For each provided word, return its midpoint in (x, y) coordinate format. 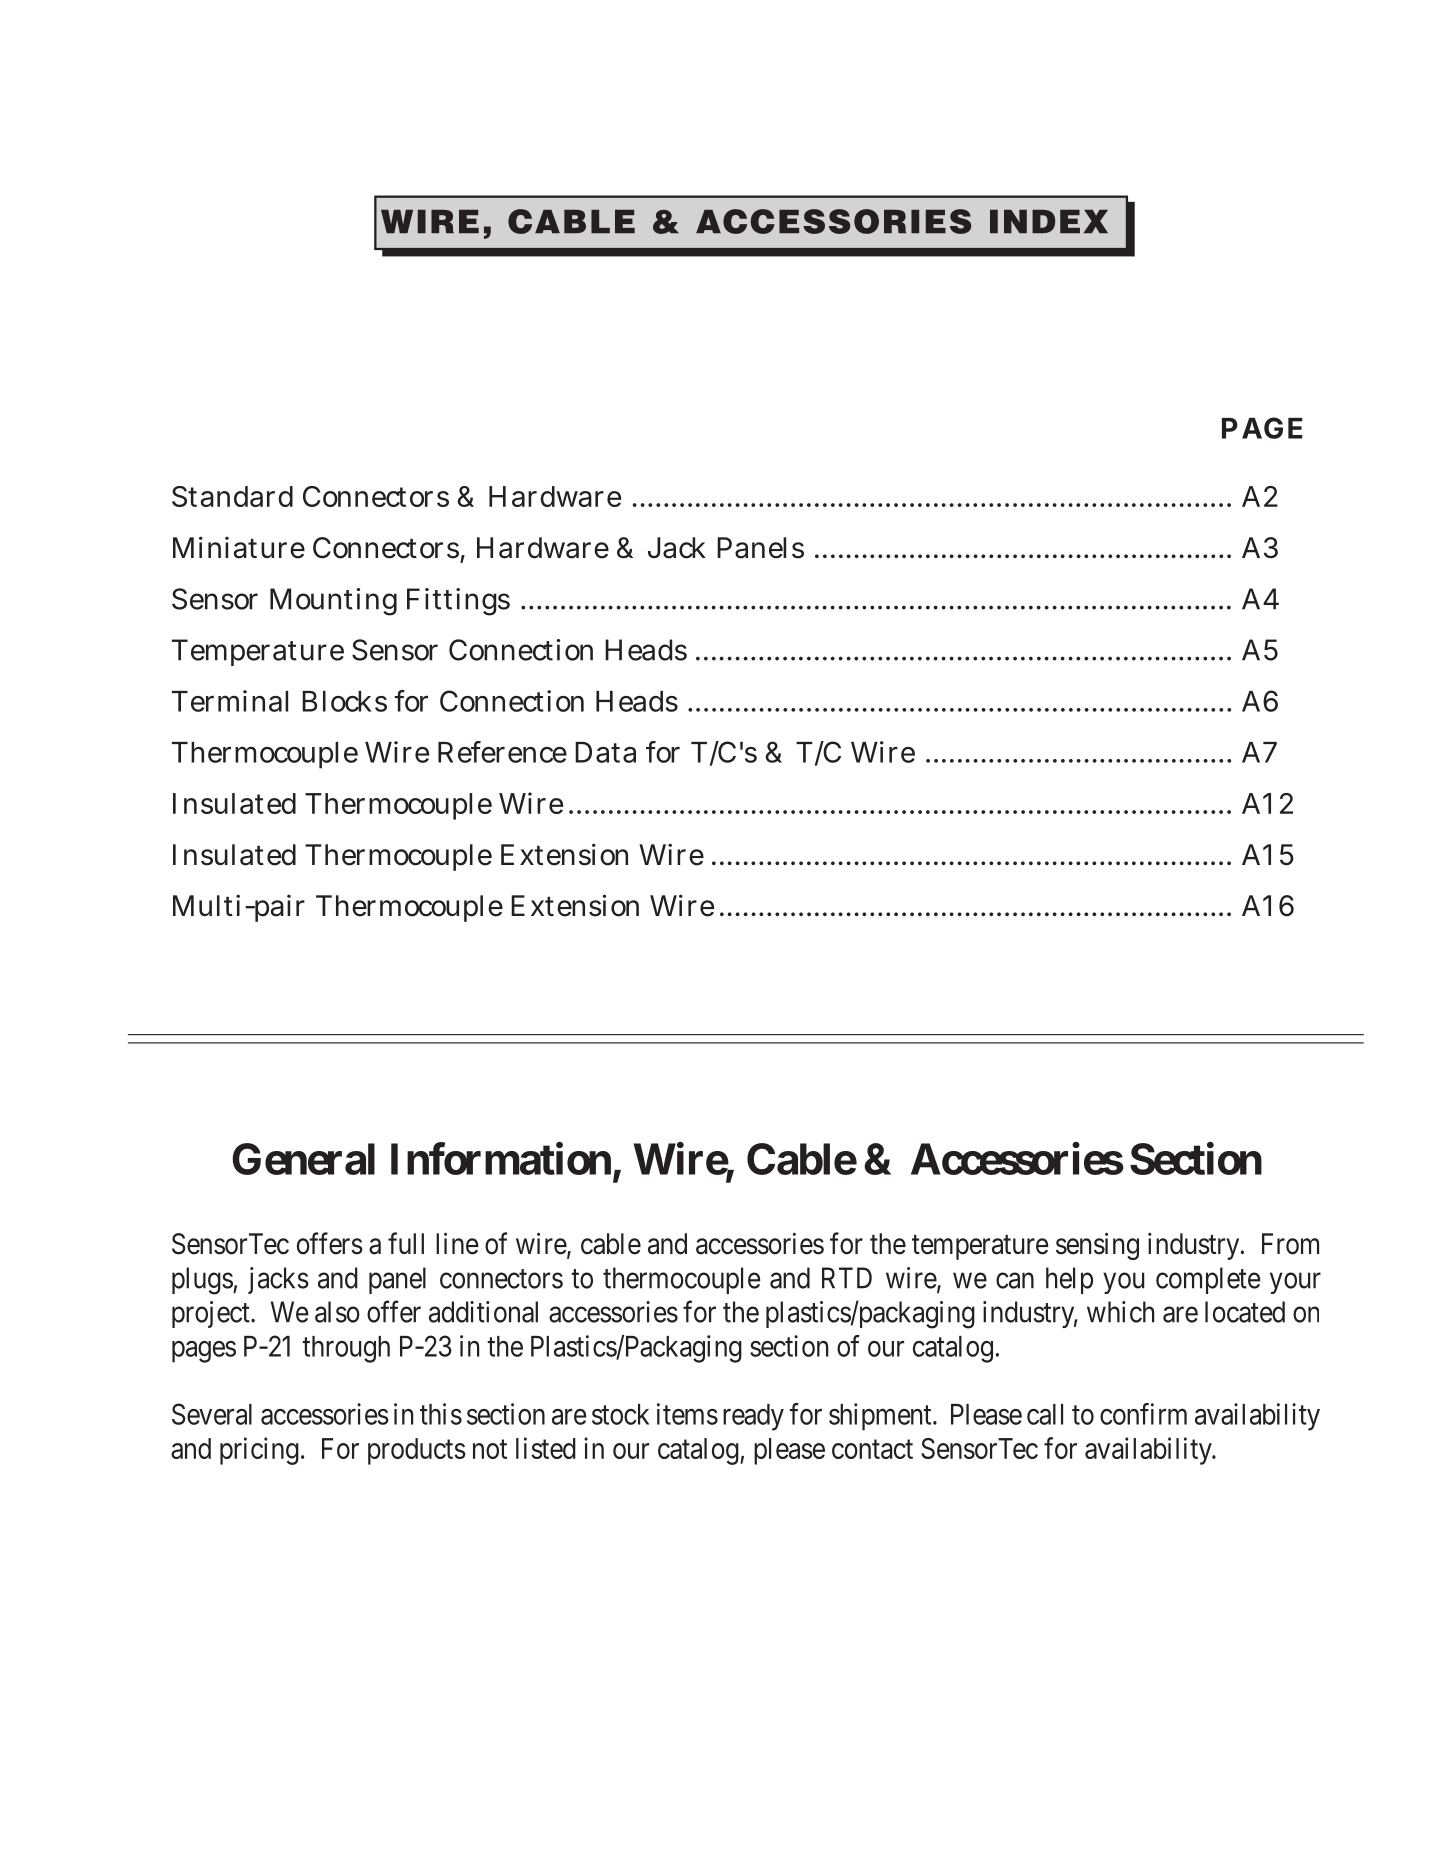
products (417, 1451)
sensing (1097, 1246)
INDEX (1049, 221)
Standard (232, 496)
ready (753, 1417)
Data (605, 752)
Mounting (333, 602)
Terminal (230, 701)
